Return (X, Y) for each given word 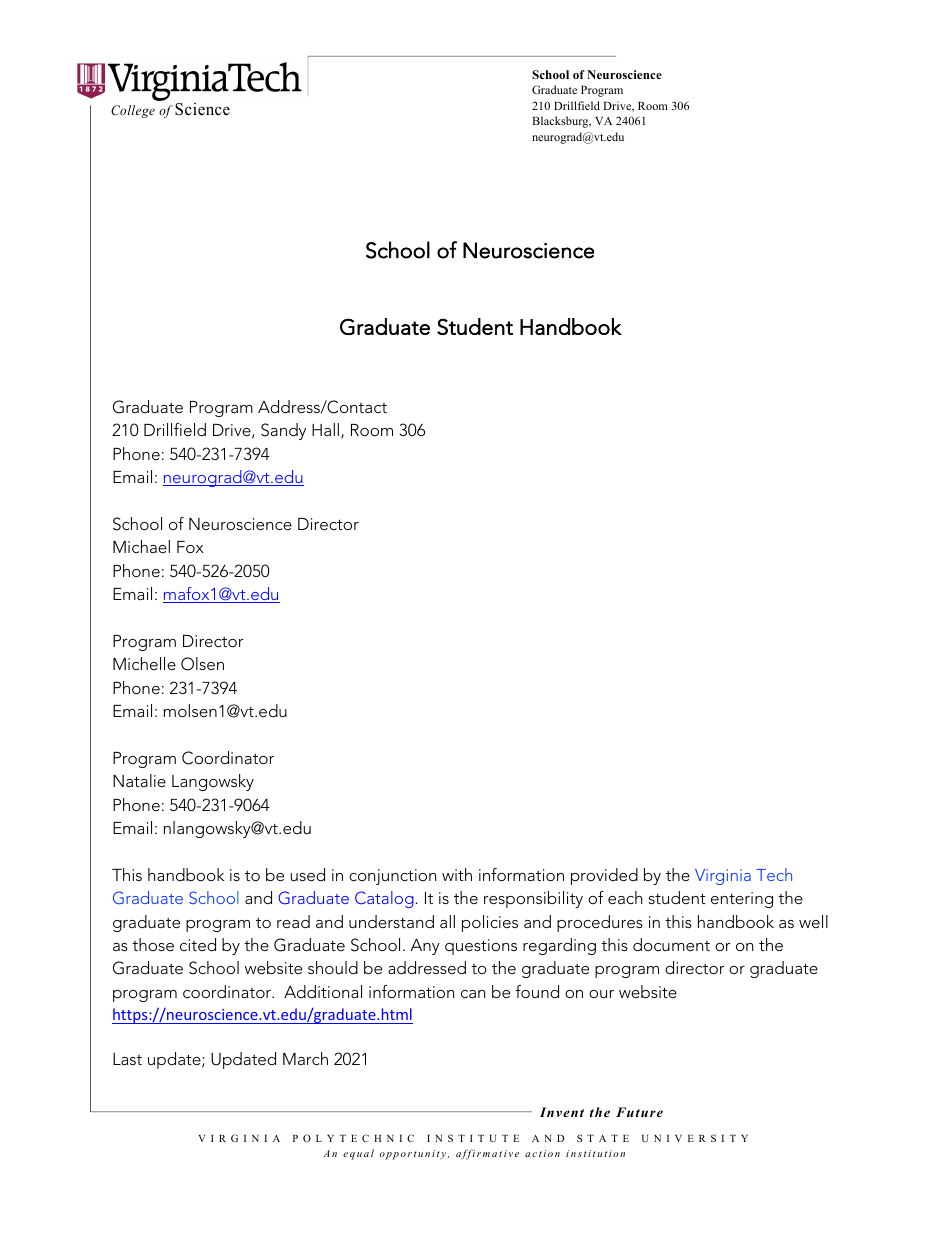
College (133, 111)
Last (127, 1059)
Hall (325, 429)
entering (742, 900)
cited (198, 944)
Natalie (139, 780)
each (625, 897)
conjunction (392, 877)
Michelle (144, 663)
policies (490, 923)
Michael (141, 546)
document (671, 944)
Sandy (283, 431)
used (307, 874)
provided (604, 876)
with (457, 874)
